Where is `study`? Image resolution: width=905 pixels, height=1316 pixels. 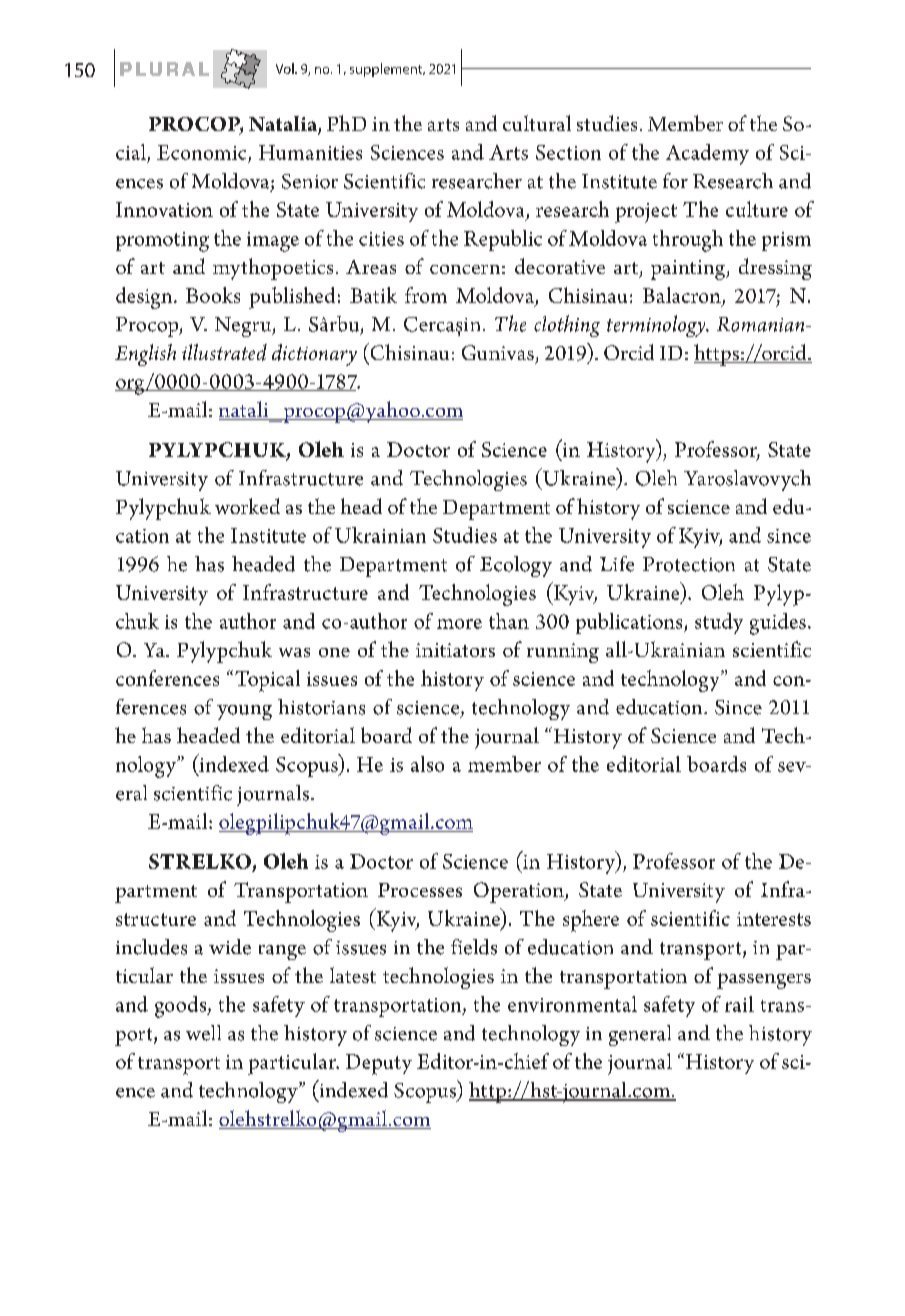
study is located at coordinates (719, 623).
